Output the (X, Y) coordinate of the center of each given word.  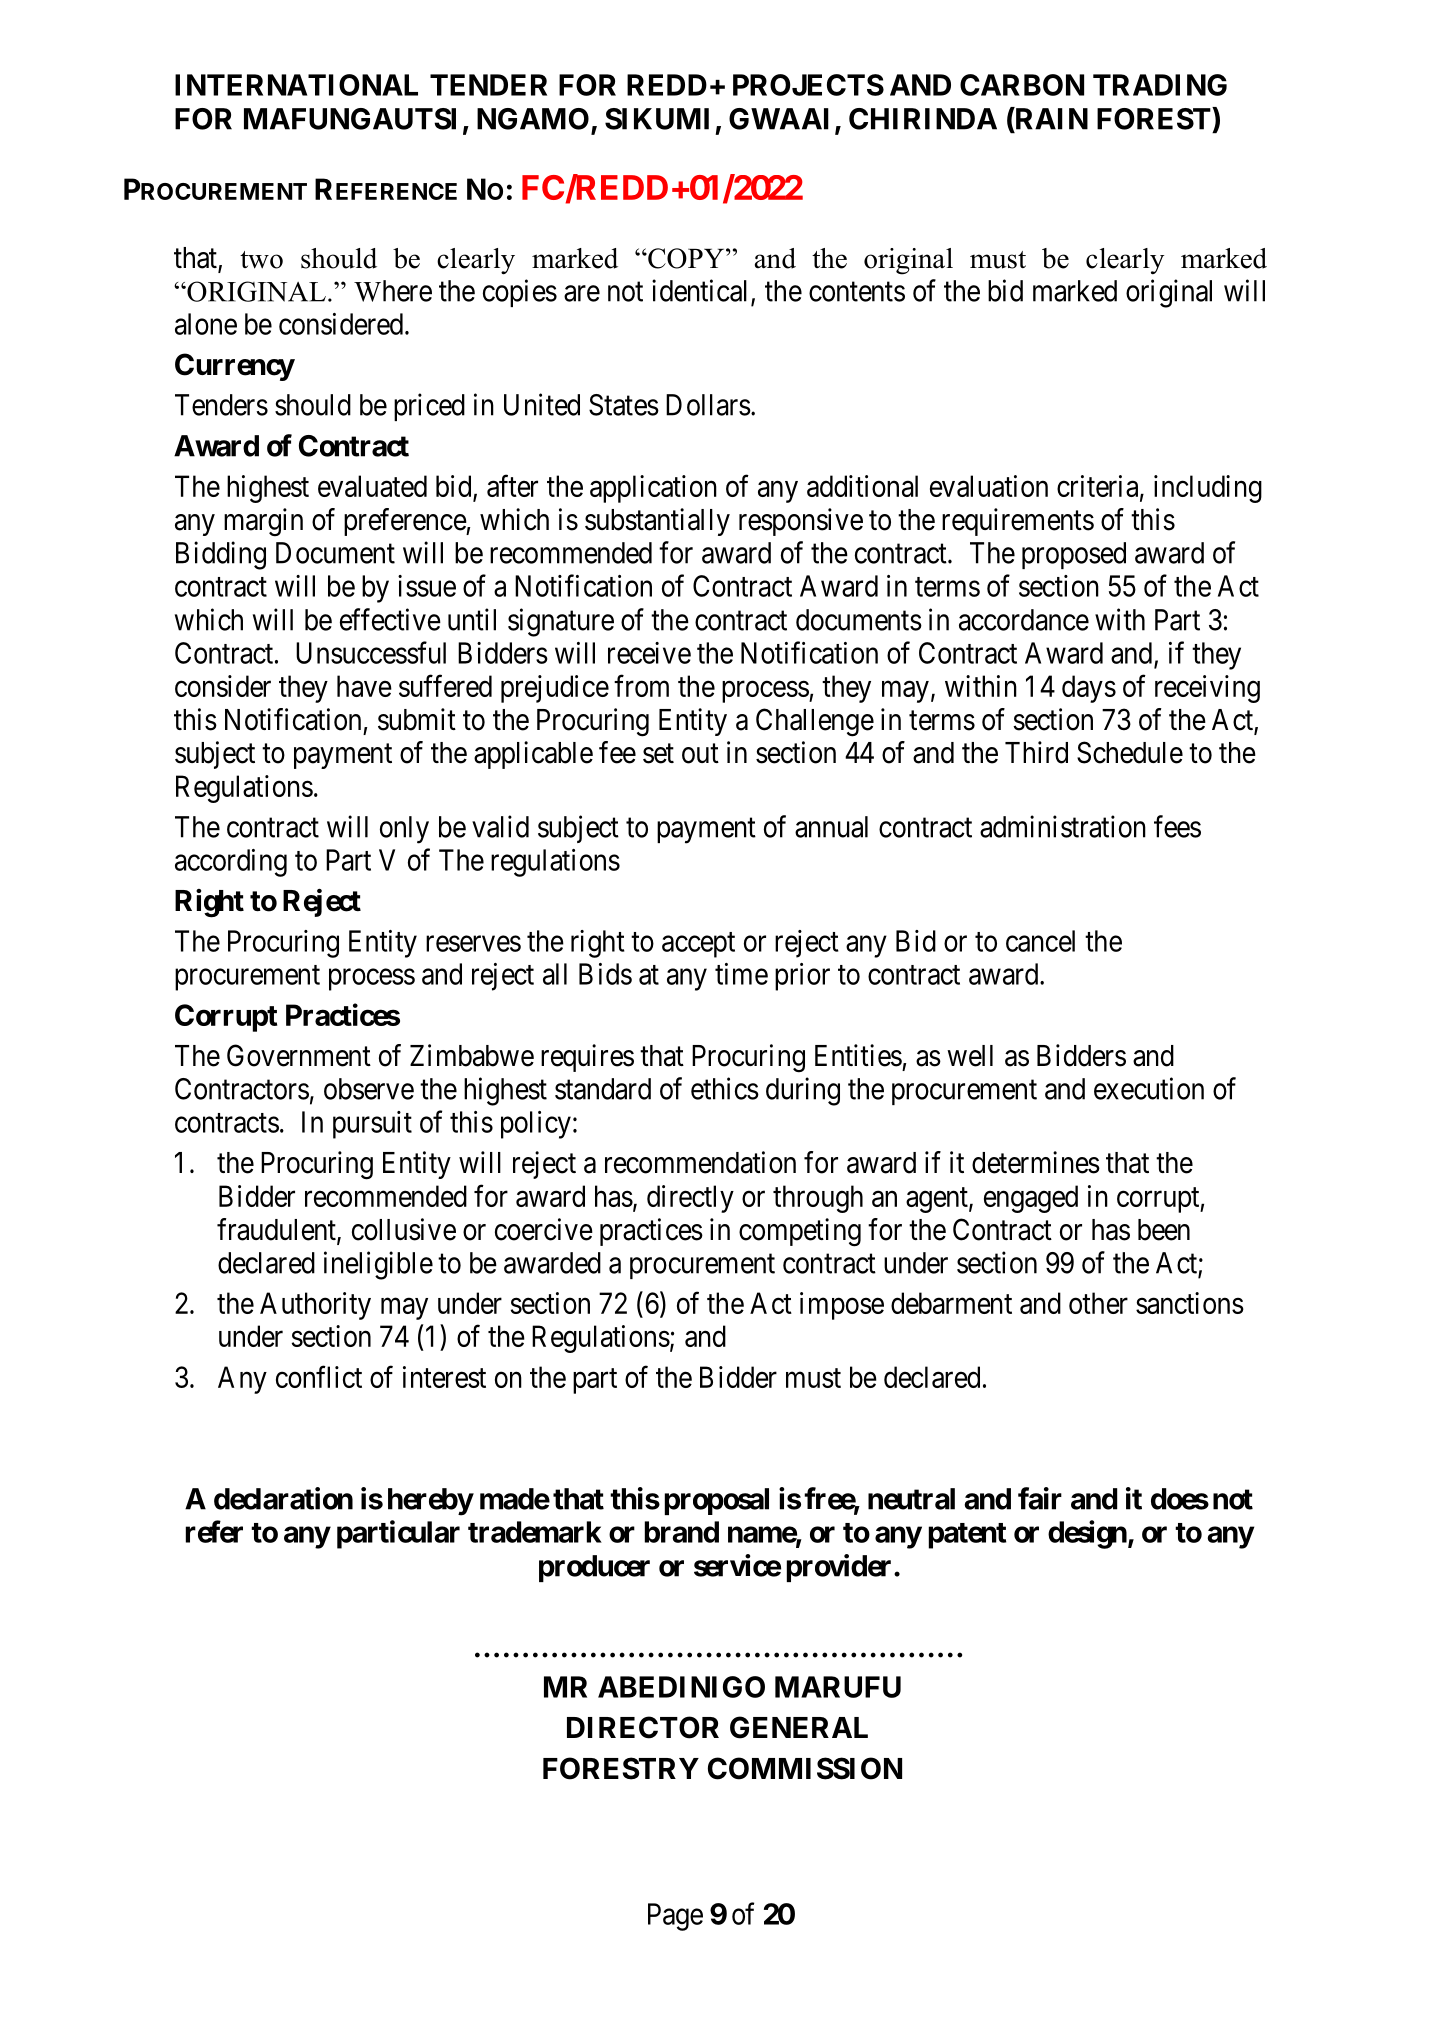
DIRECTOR (643, 1727)
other (1098, 1303)
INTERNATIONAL (296, 85)
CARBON (1022, 85)
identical (702, 291)
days (1089, 689)
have (364, 686)
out (700, 754)
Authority (315, 1306)
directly (690, 1199)
